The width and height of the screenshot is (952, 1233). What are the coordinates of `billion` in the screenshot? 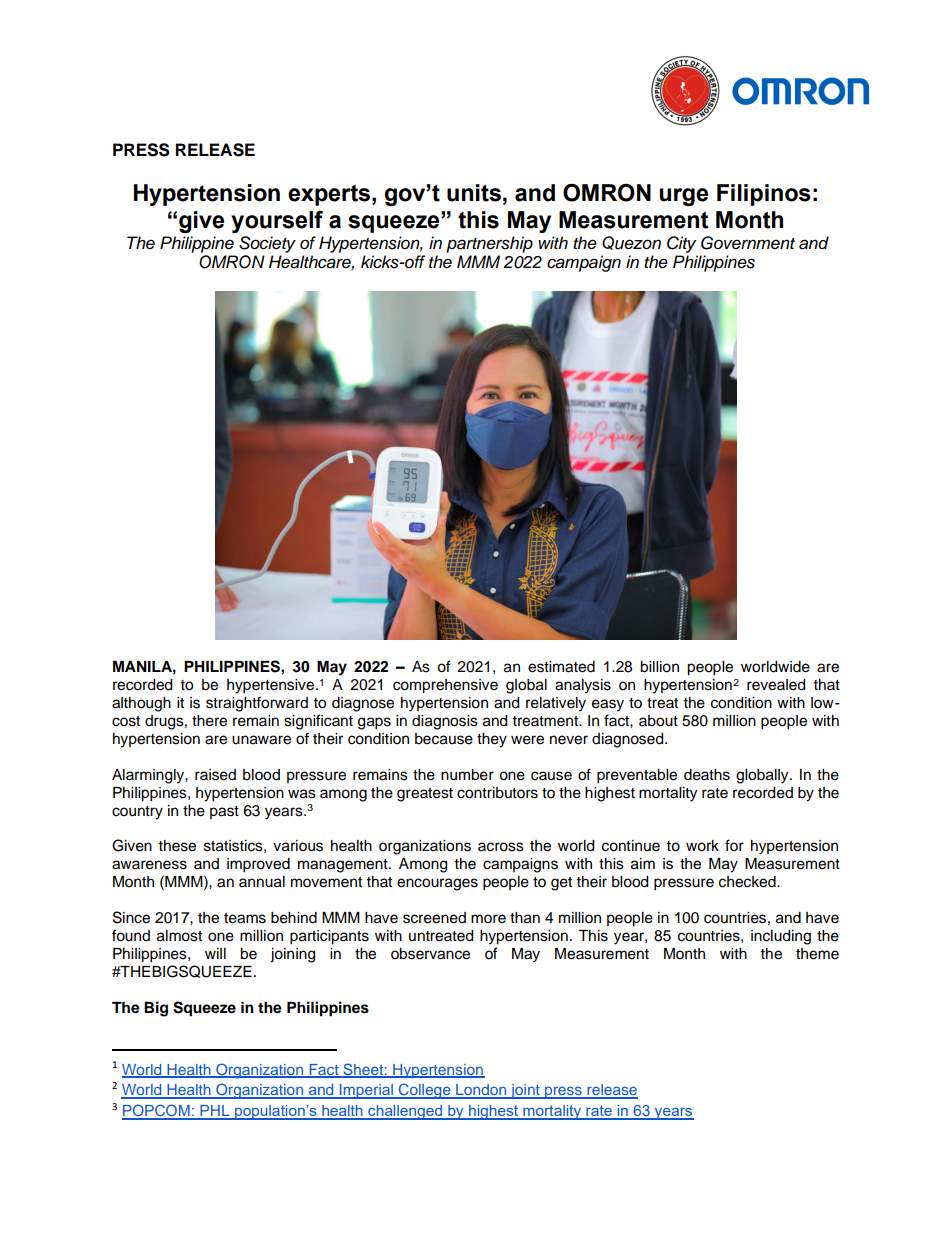 It's located at (659, 667).
